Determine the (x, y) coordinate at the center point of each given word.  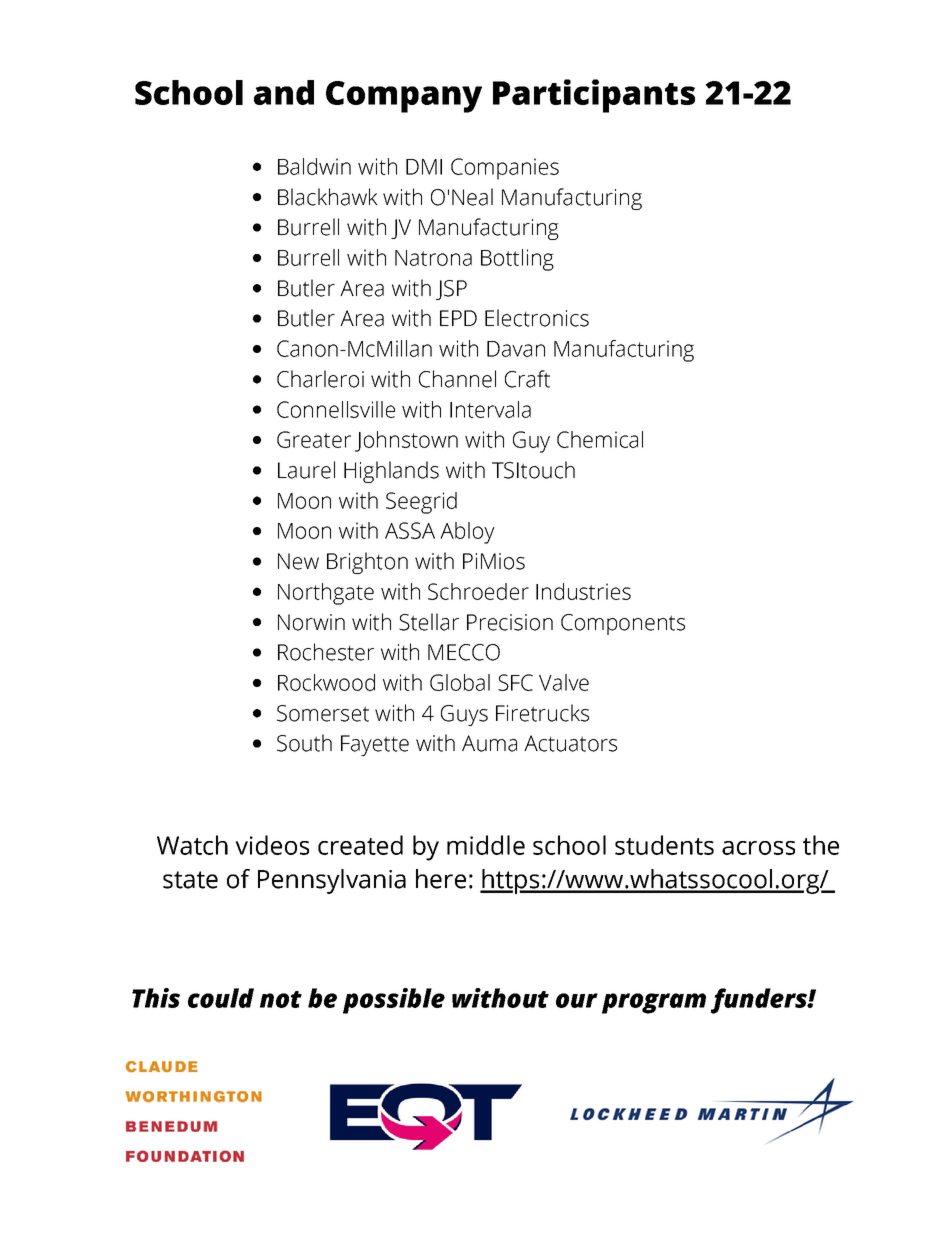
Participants (594, 96)
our (577, 1000)
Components (623, 624)
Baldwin (314, 166)
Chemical (600, 439)
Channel (457, 379)
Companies (505, 169)
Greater (314, 439)
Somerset (323, 713)
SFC (515, 682)
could (221, 998)
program (654, 1003)
